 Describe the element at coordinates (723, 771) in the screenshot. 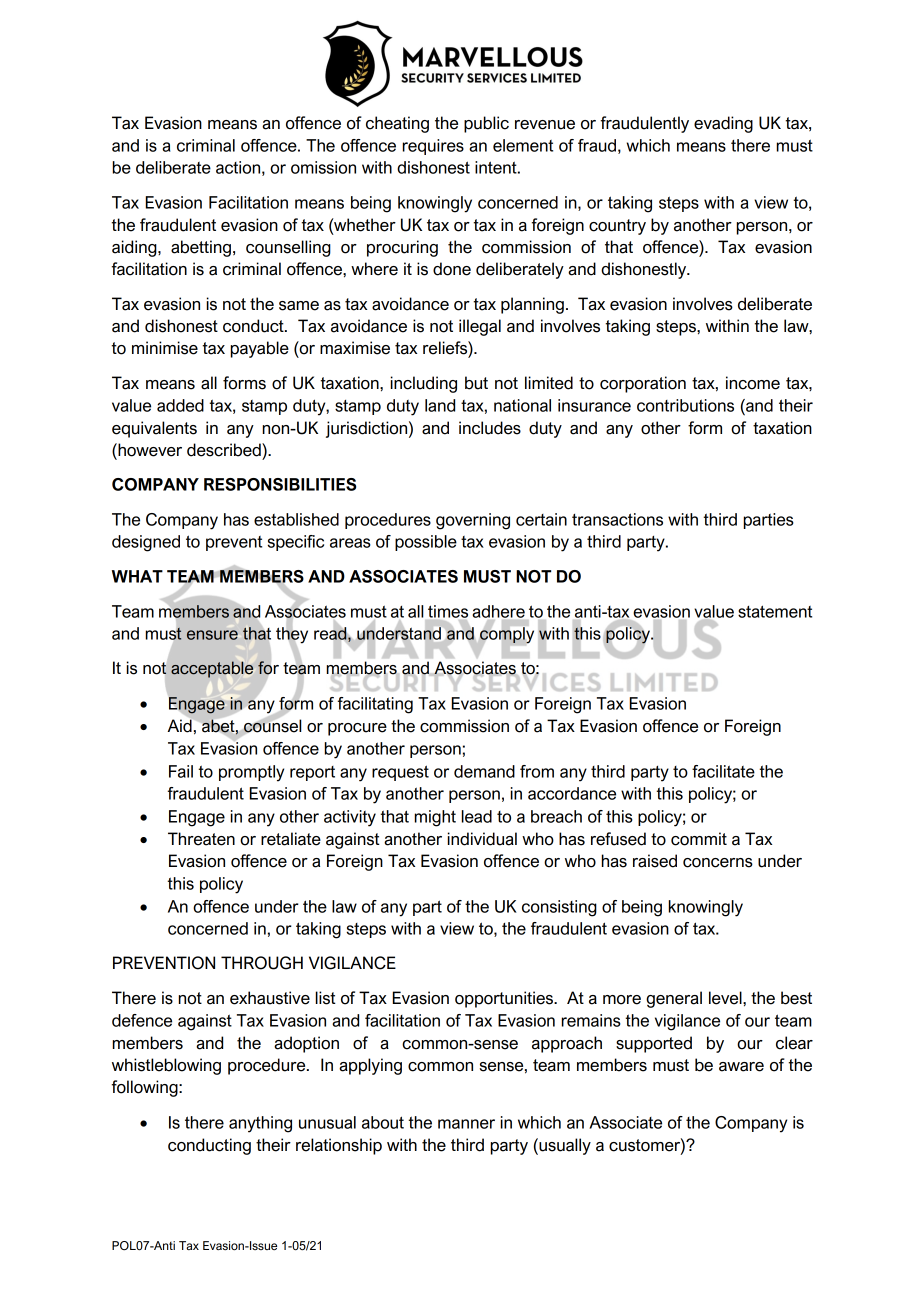

I see `facilitate` at that location.
